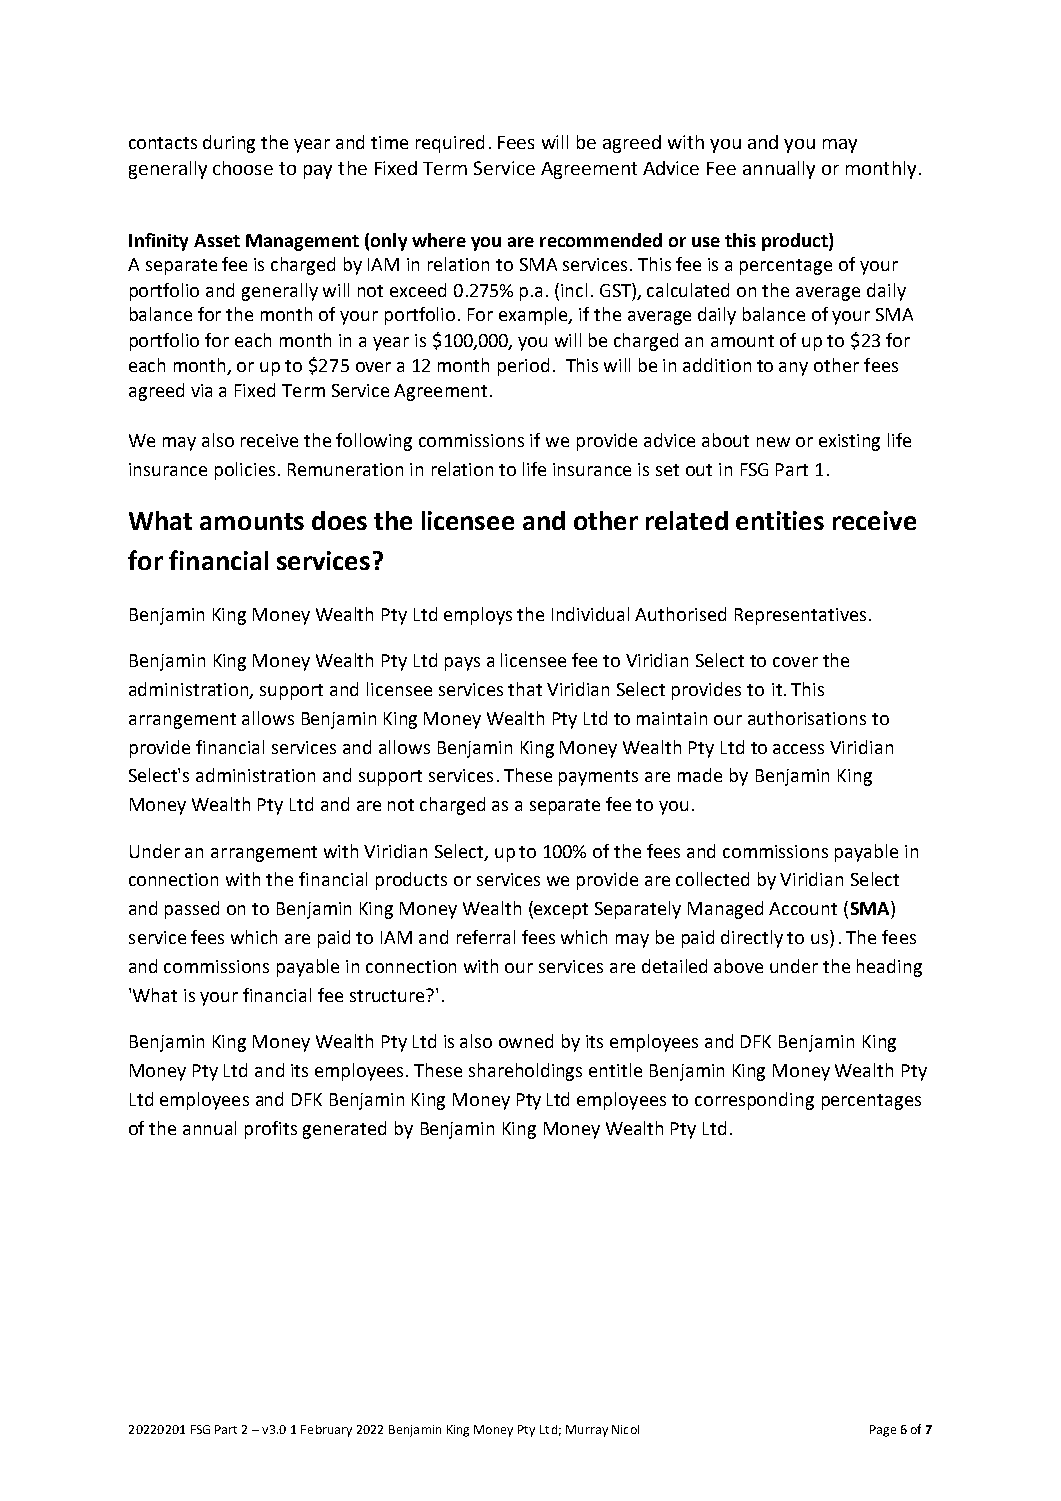 This screenshot has height=1501, width=1061. What do you see at coordinates (271, 1130) in the screenshot?
I see `profits` at bounding box center [271, 1130].
